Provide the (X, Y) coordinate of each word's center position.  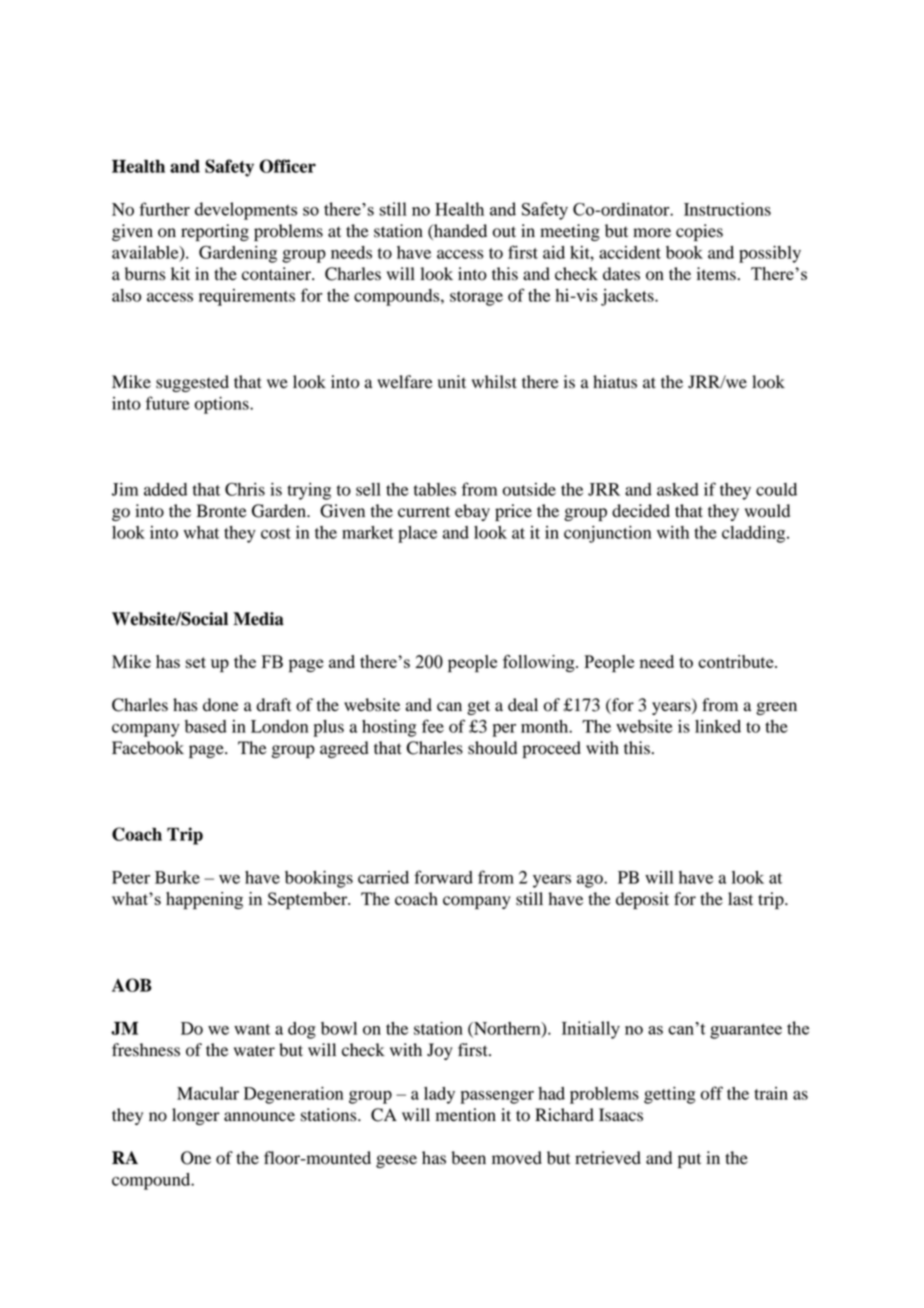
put (689, 1160)
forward (443, 877)
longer (196, 1116)
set (196, 662)
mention (466, 1115)
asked (678, 489)
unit (452, 382)
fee (433, 726)
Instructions (727, 209)
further (164, 209)
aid (554, 252)
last (740, 899)
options (223, 405)
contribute (737, 661)
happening (204, 900)
